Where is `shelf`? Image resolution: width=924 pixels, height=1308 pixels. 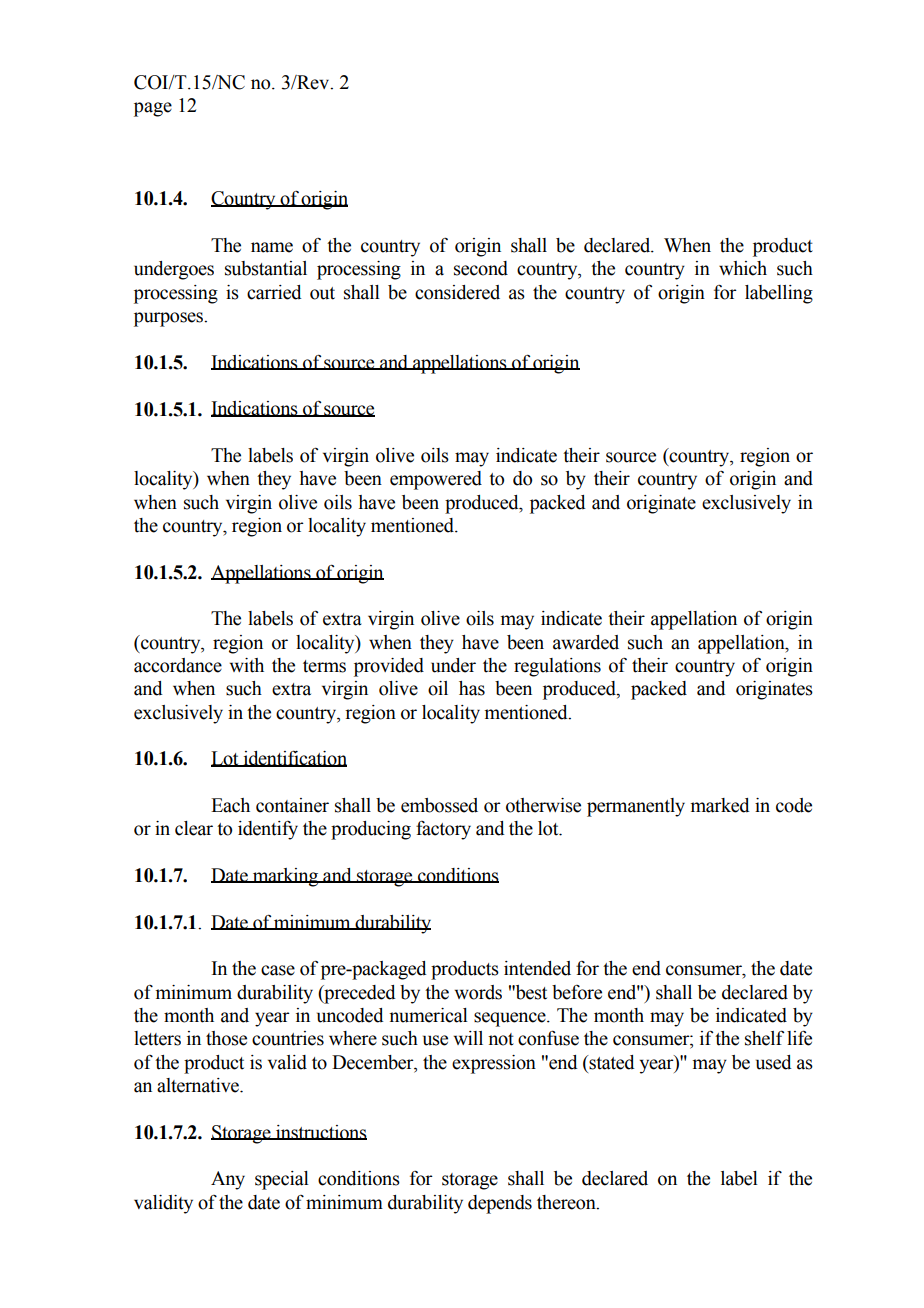 shelf is located at coordinates (764, 1038).
